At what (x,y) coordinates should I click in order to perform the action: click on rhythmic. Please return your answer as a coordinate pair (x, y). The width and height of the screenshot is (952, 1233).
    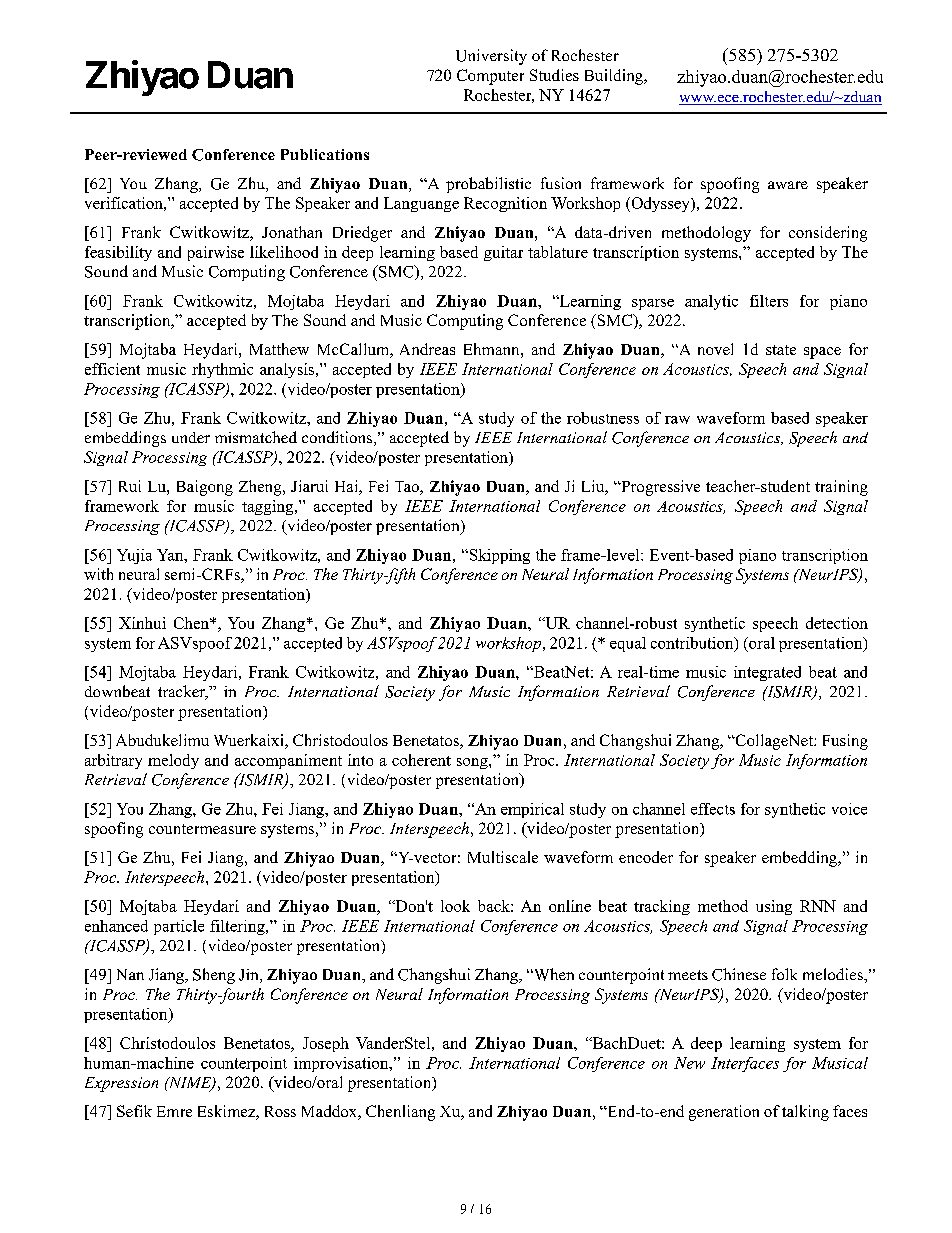
    Looking at the image, I should click on (222, 370).
